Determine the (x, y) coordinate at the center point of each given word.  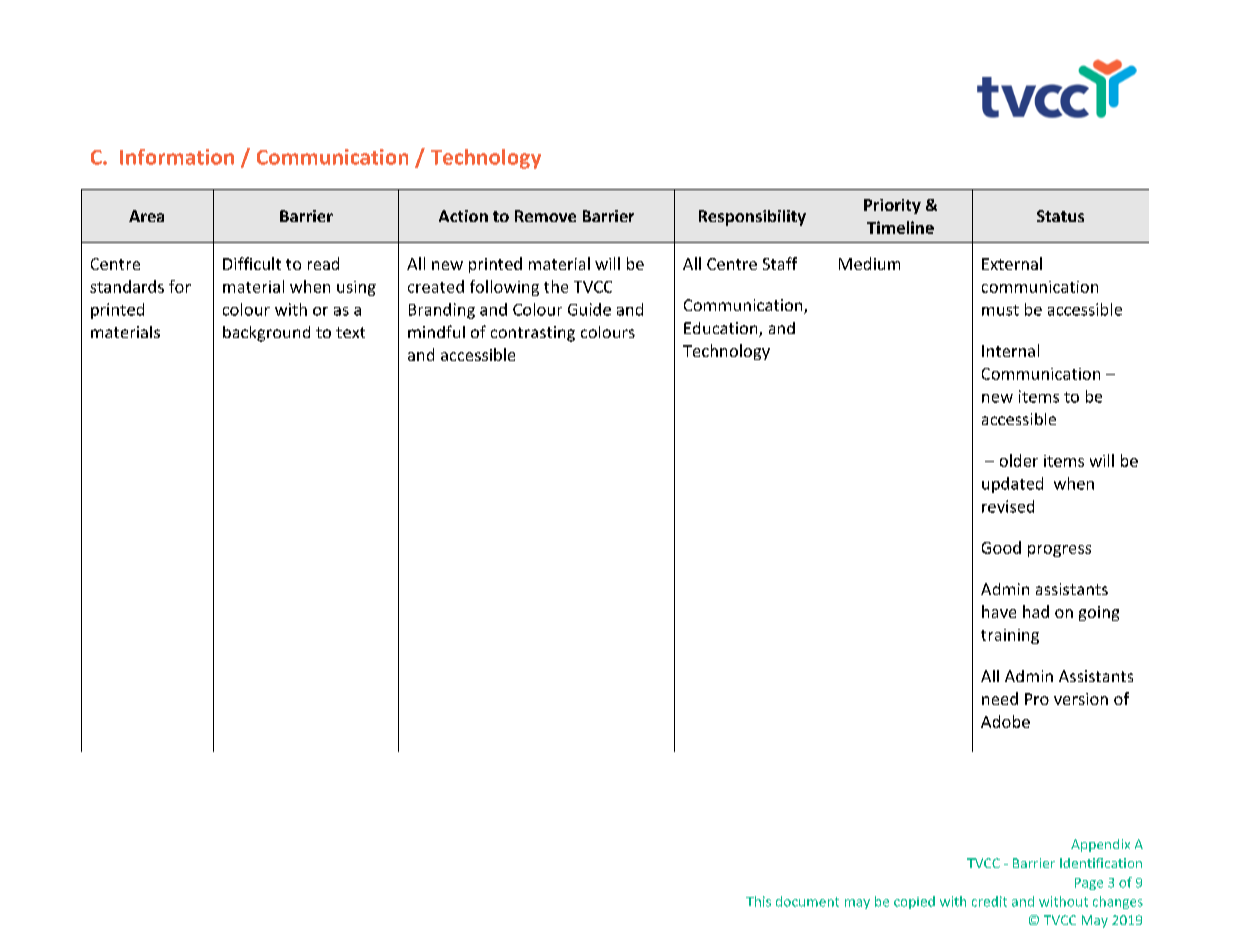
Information (177, 157)
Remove (545, 216)
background (266, 334)
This (758, 901)
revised (1008, 506)
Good (1001, 547)
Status (1060, 216)
